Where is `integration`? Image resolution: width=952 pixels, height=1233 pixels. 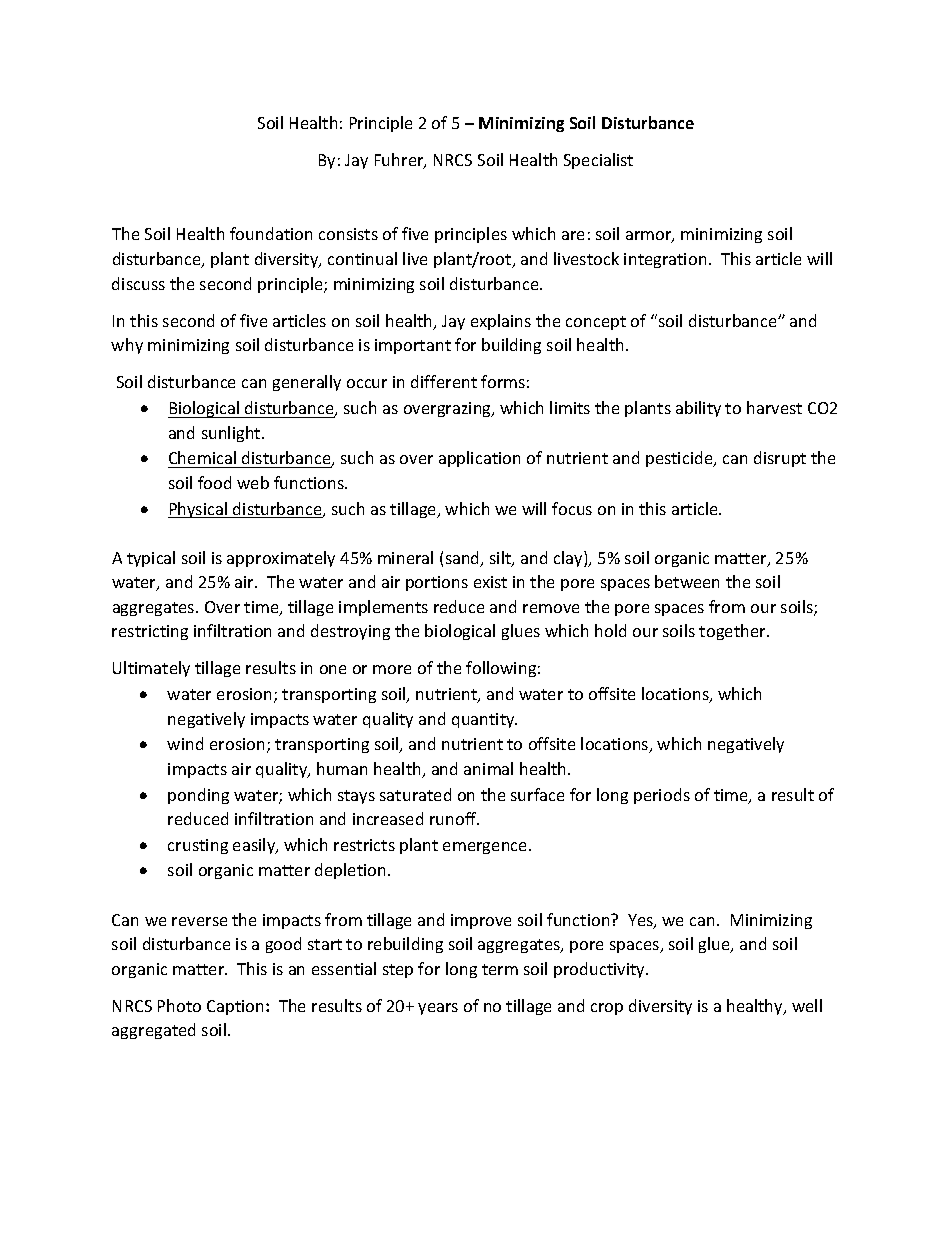 integration is located at coordinates (665, 260).
